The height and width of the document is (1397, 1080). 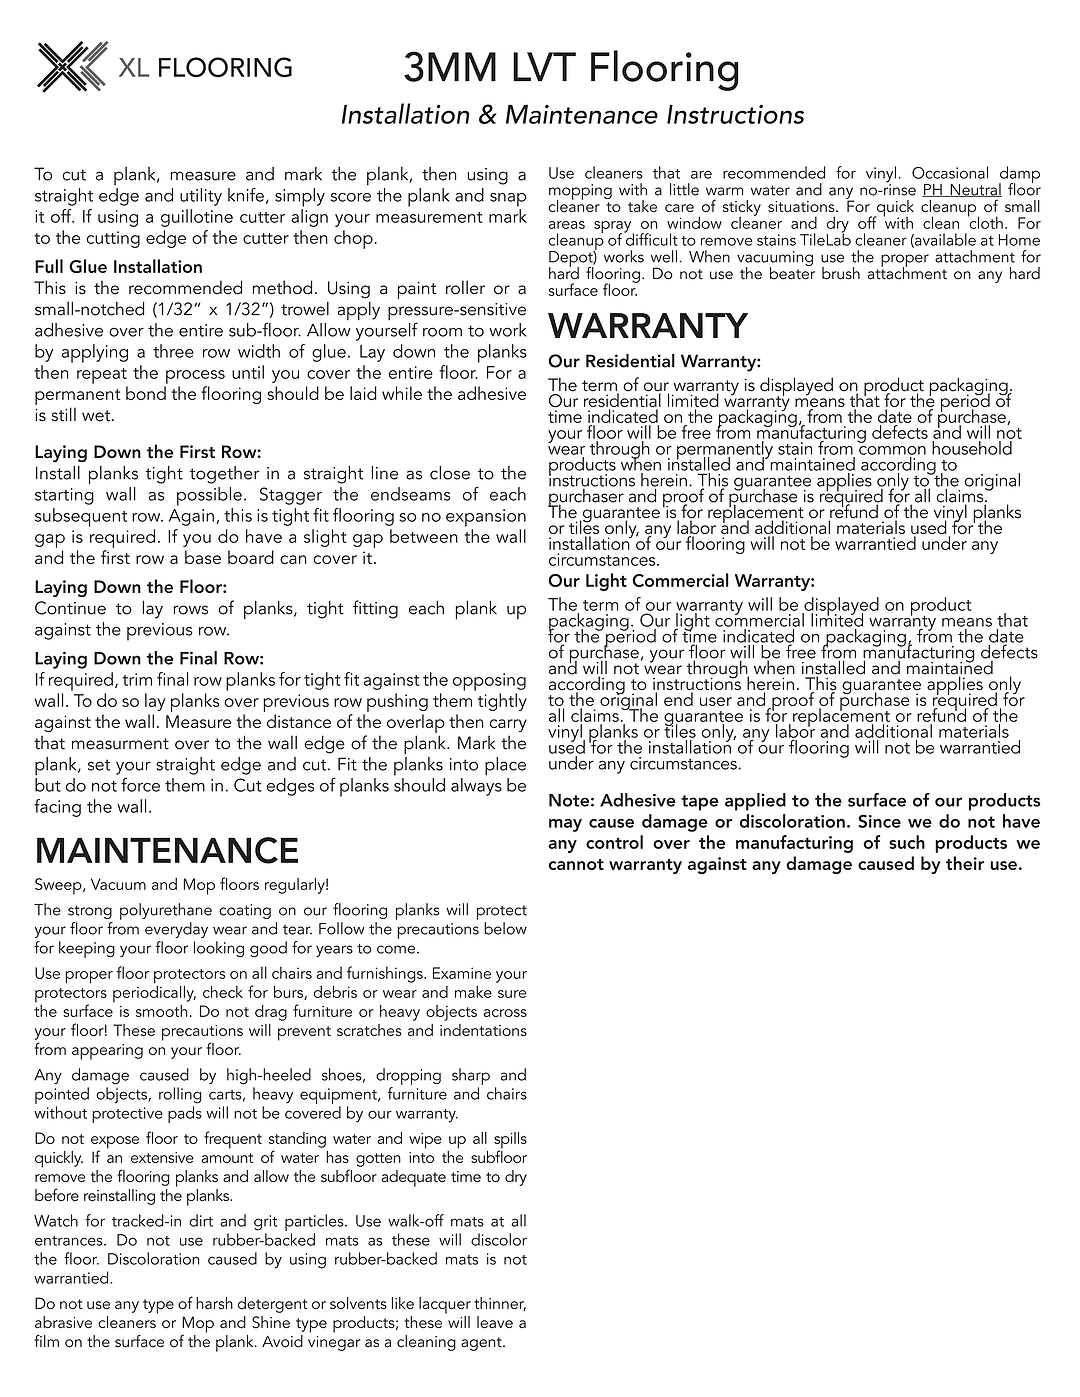 What do you see at coordinates (965, 863) in the document?
I see `their` at bounding box center [965, 863].
